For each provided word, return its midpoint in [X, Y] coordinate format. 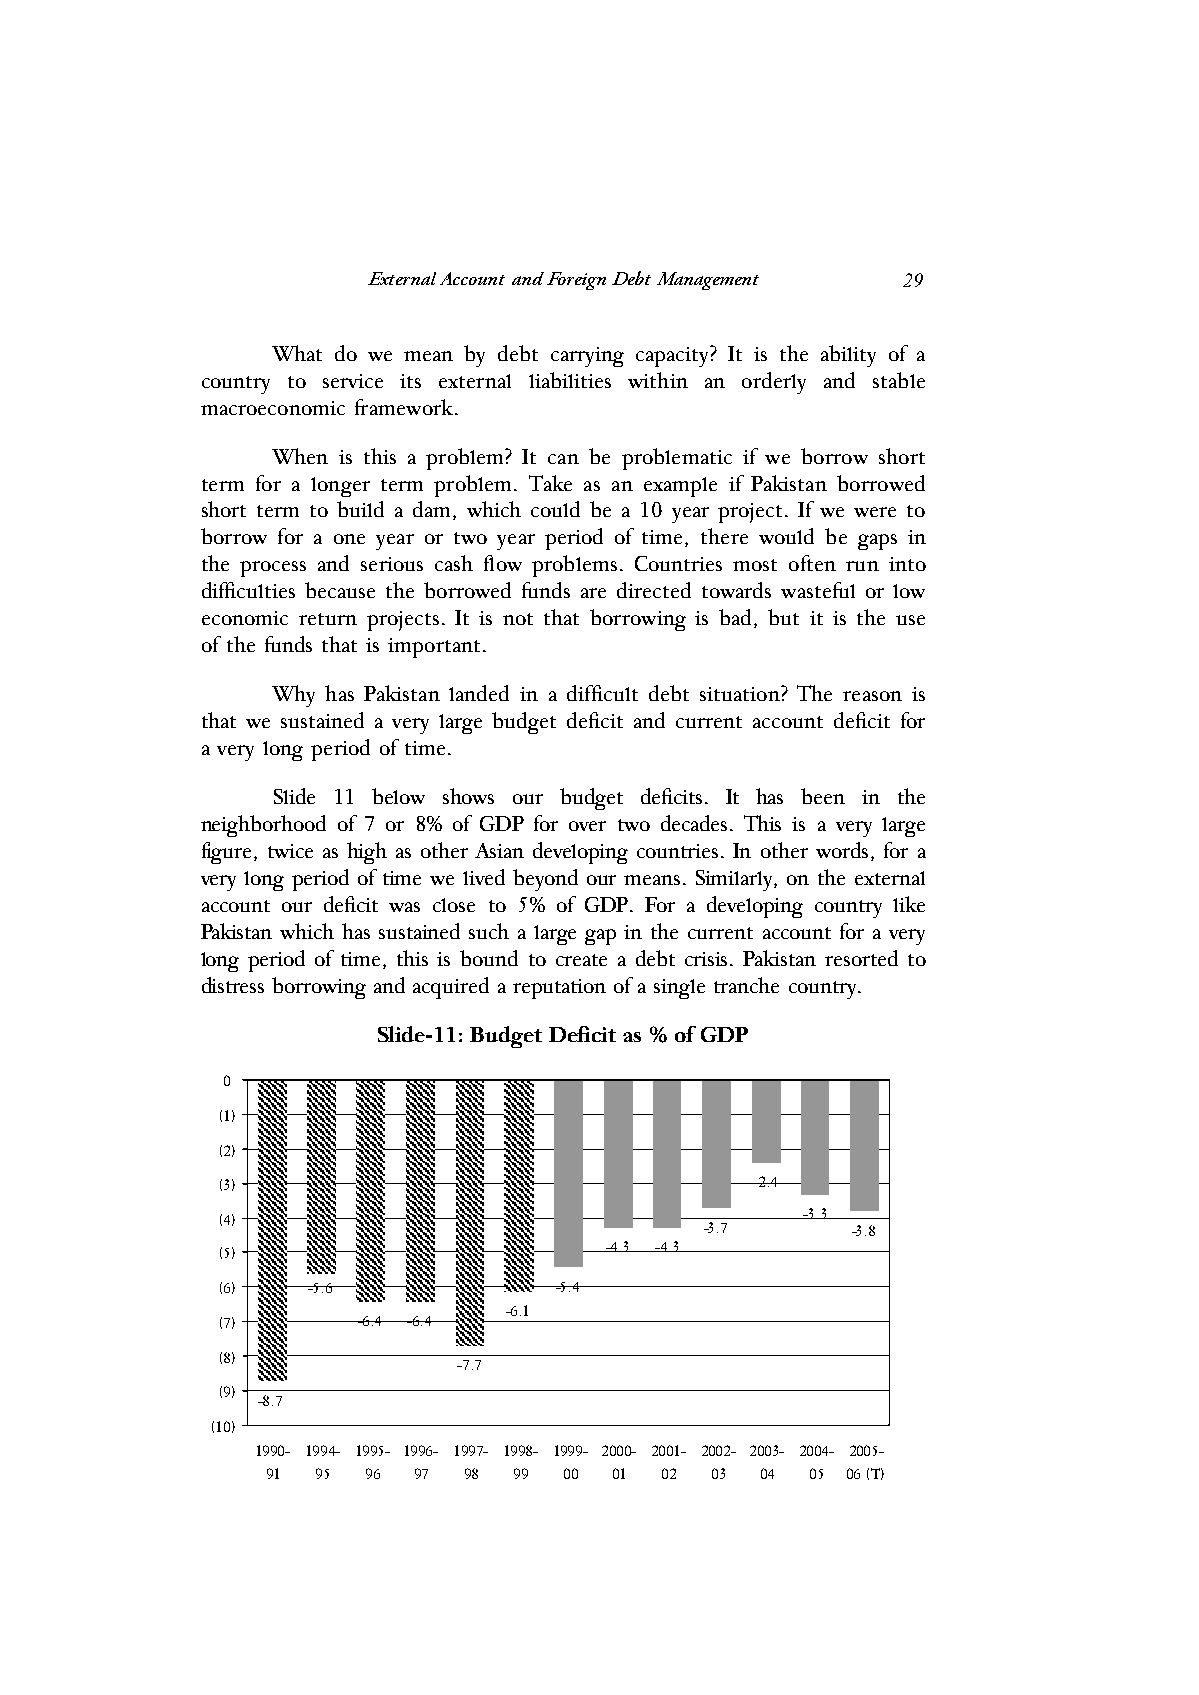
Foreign [576, 281]
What [297, 353]
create [581, 960]
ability [848, 356]
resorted [861, 958]
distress [233, 985]
